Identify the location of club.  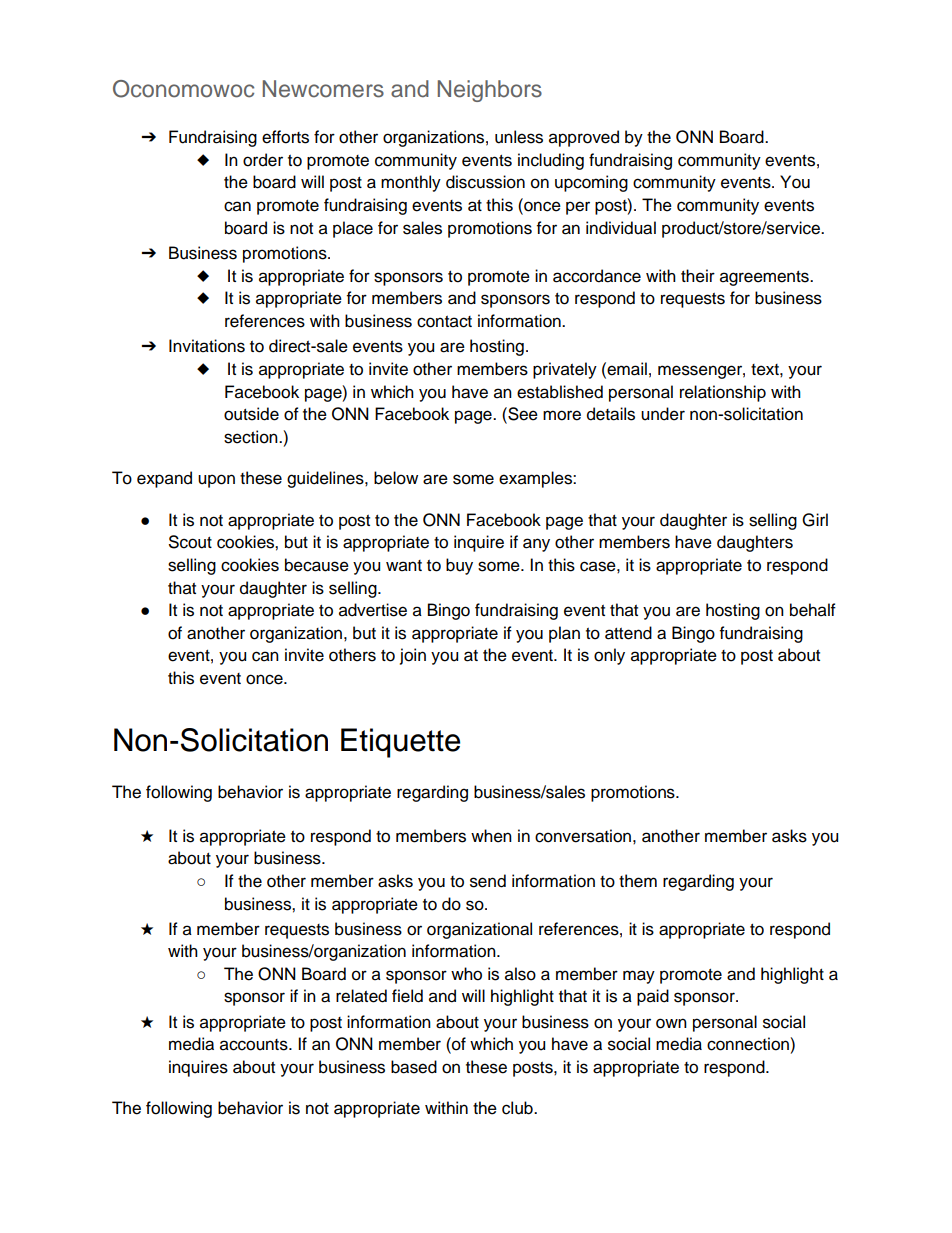
(518, 1108).
